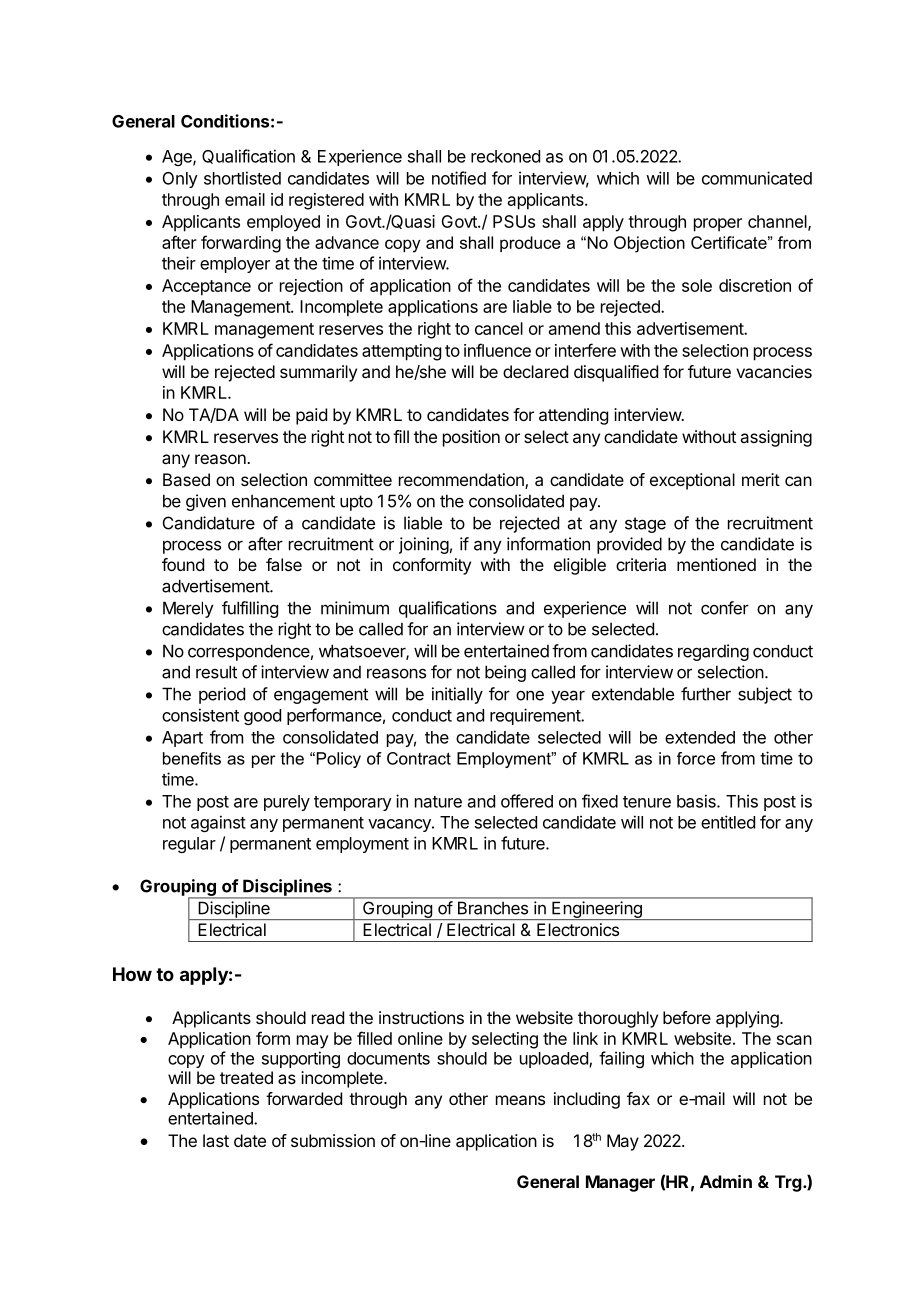 The width and height of the screenshot is (924, 1308). What do you see at coordinates (713, 652) in the screenshot?
I see `regarding` at bounding box center [713, 652].
